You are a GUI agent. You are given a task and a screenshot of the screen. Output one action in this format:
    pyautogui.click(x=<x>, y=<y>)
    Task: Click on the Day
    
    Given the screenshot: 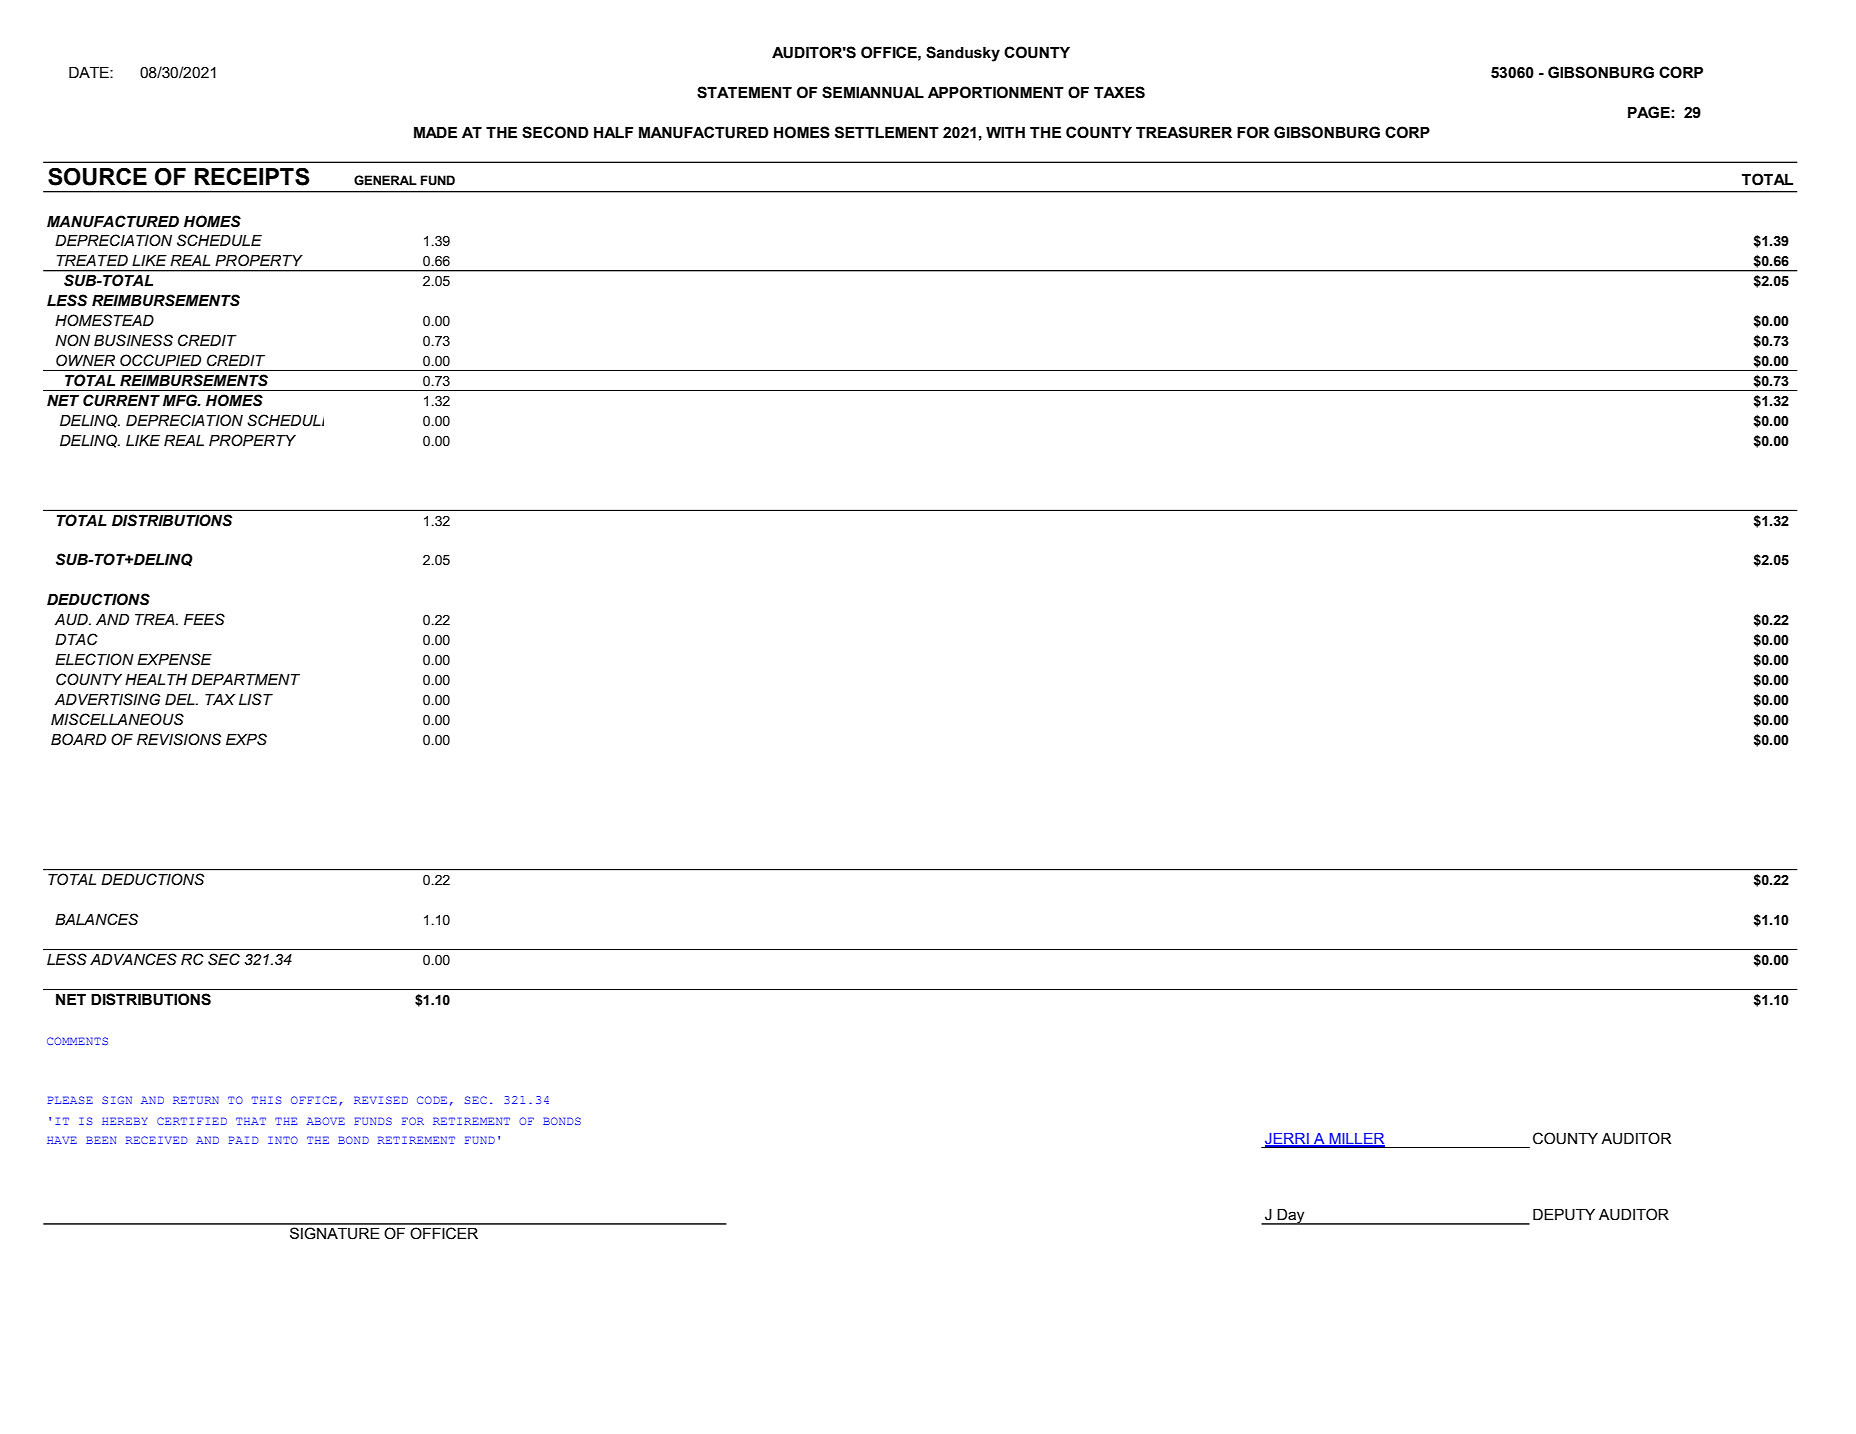 What is the action you would take?
    pyautogui.click(x=1291, y=1217)
